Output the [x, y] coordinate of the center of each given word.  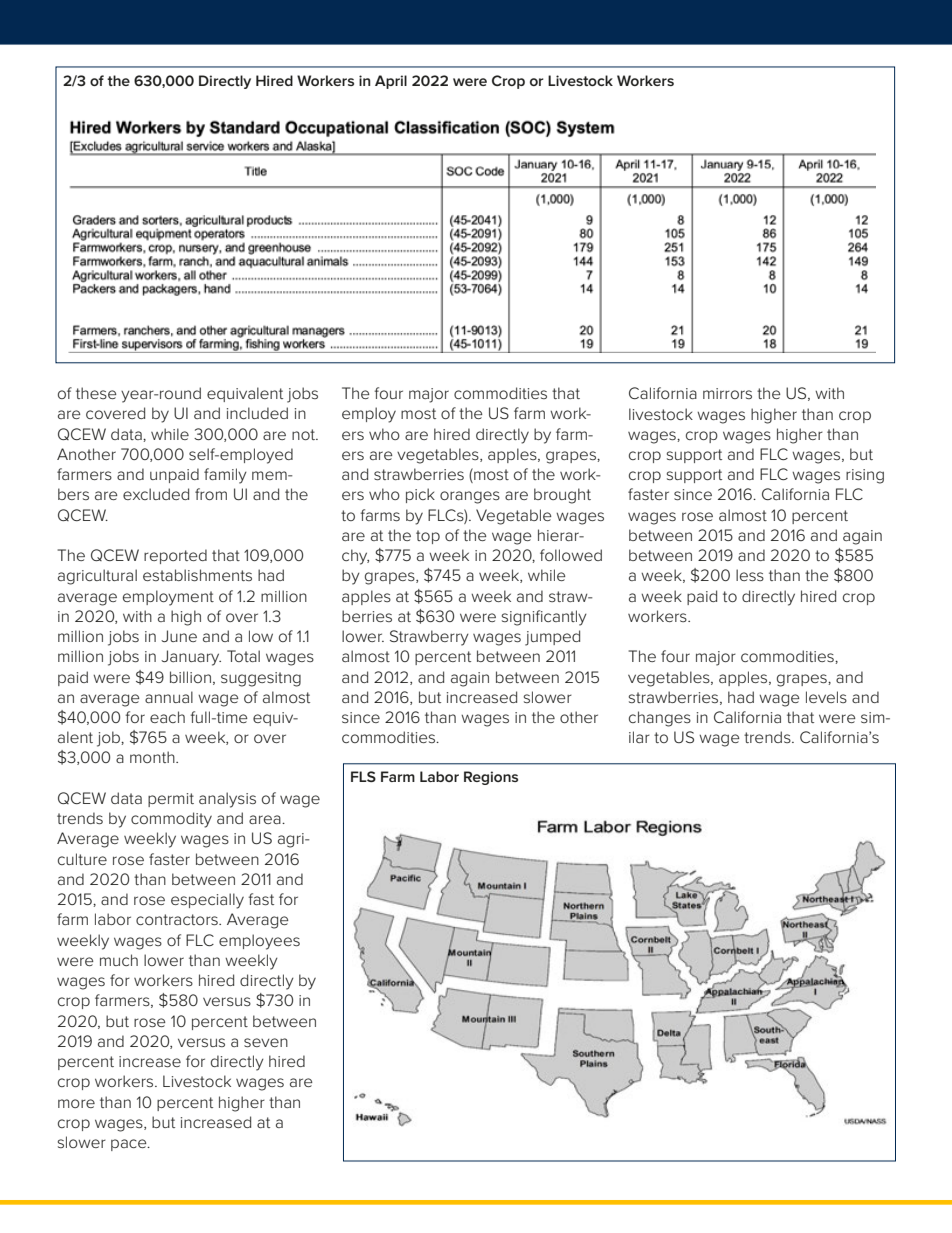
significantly [544, 618]
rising [865, 476]
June [179, 636]
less [750, 575]
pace [130, 1145]
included [257, 413]
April [391, 82]
